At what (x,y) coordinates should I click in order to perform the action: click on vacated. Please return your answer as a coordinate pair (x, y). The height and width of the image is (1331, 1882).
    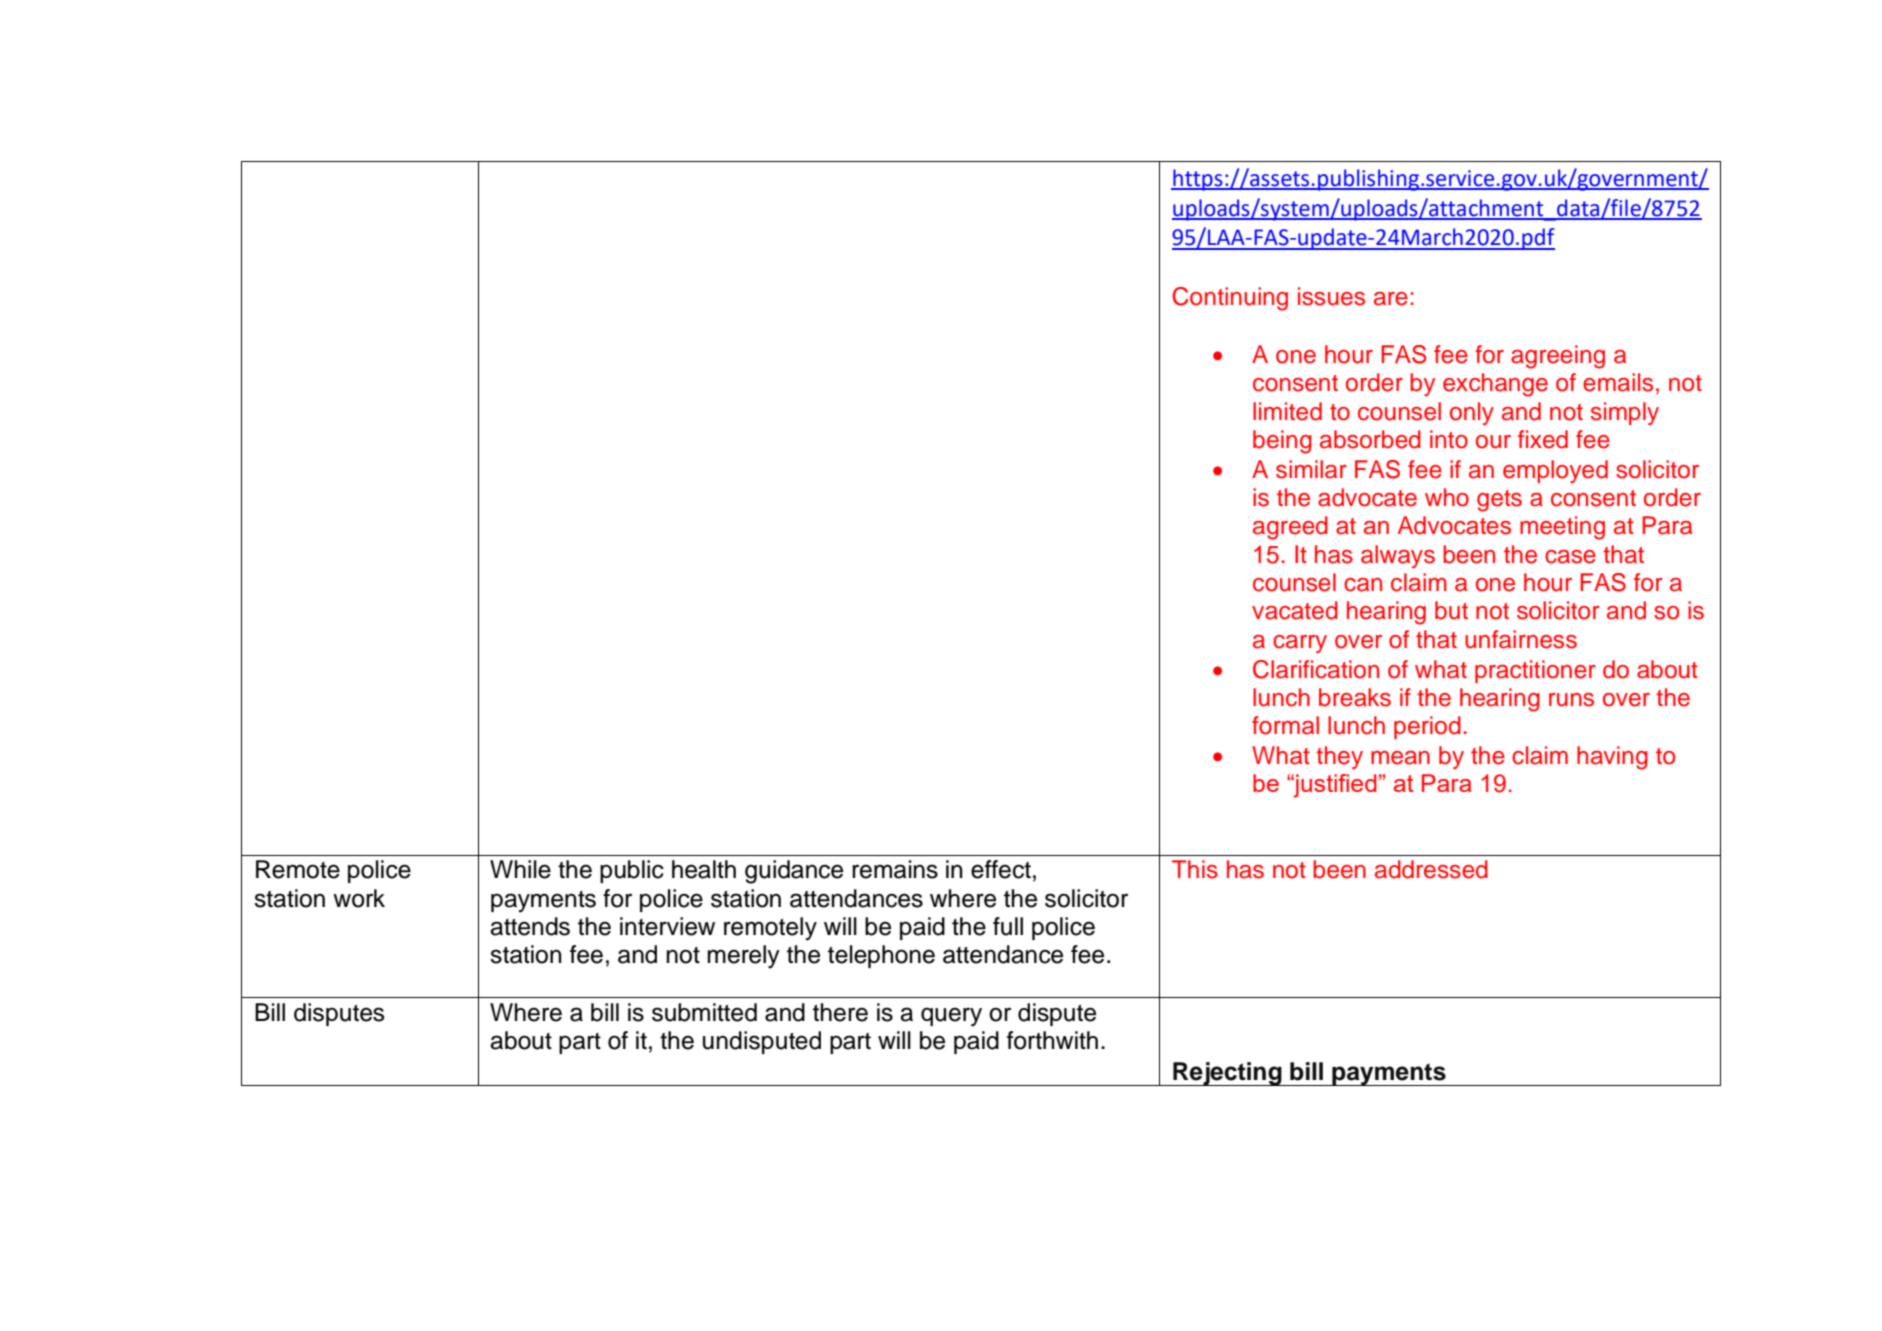
    Looking at the image, I should click on (1295, 610).
